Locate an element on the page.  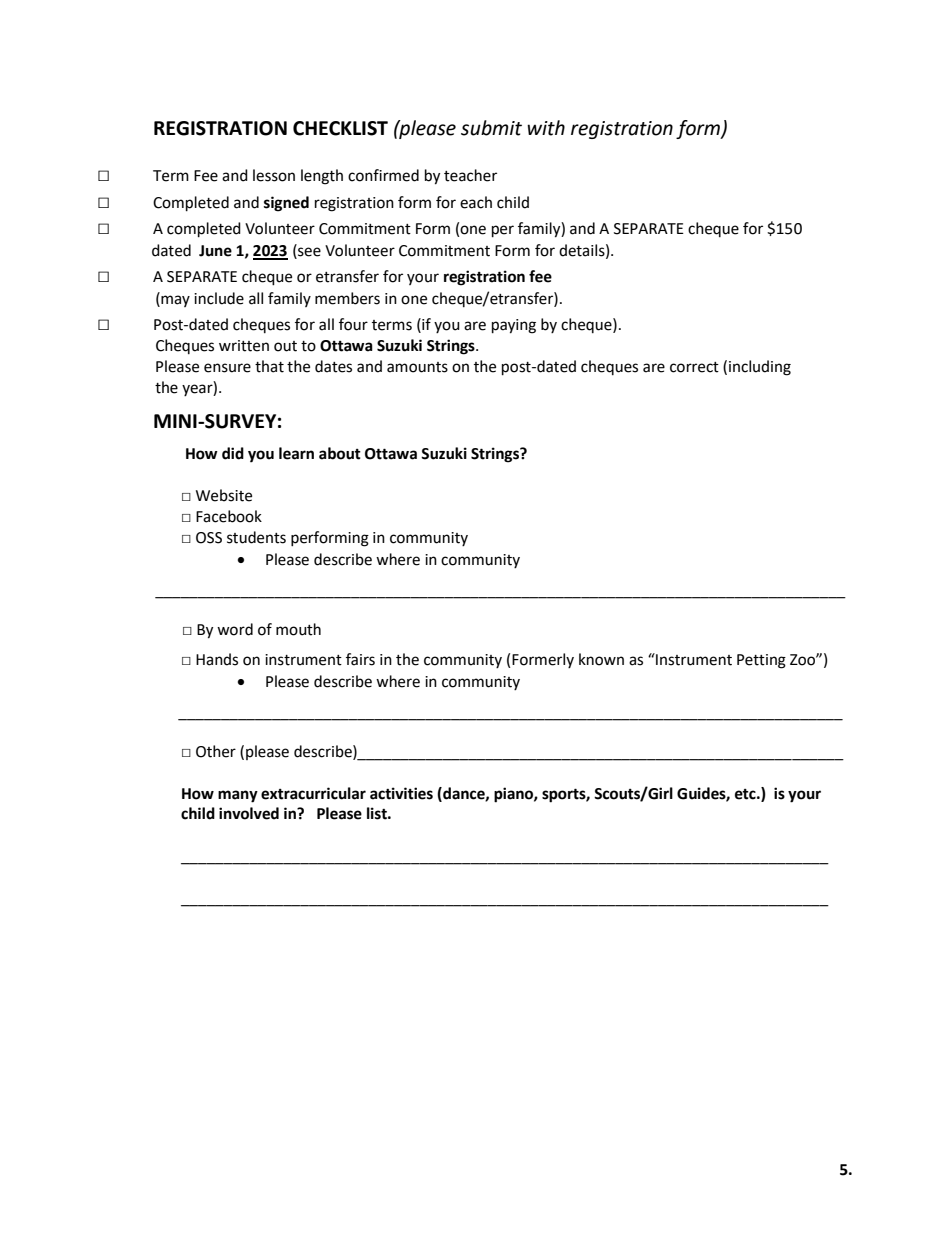
fairs is located at coordinates (360, 659).
